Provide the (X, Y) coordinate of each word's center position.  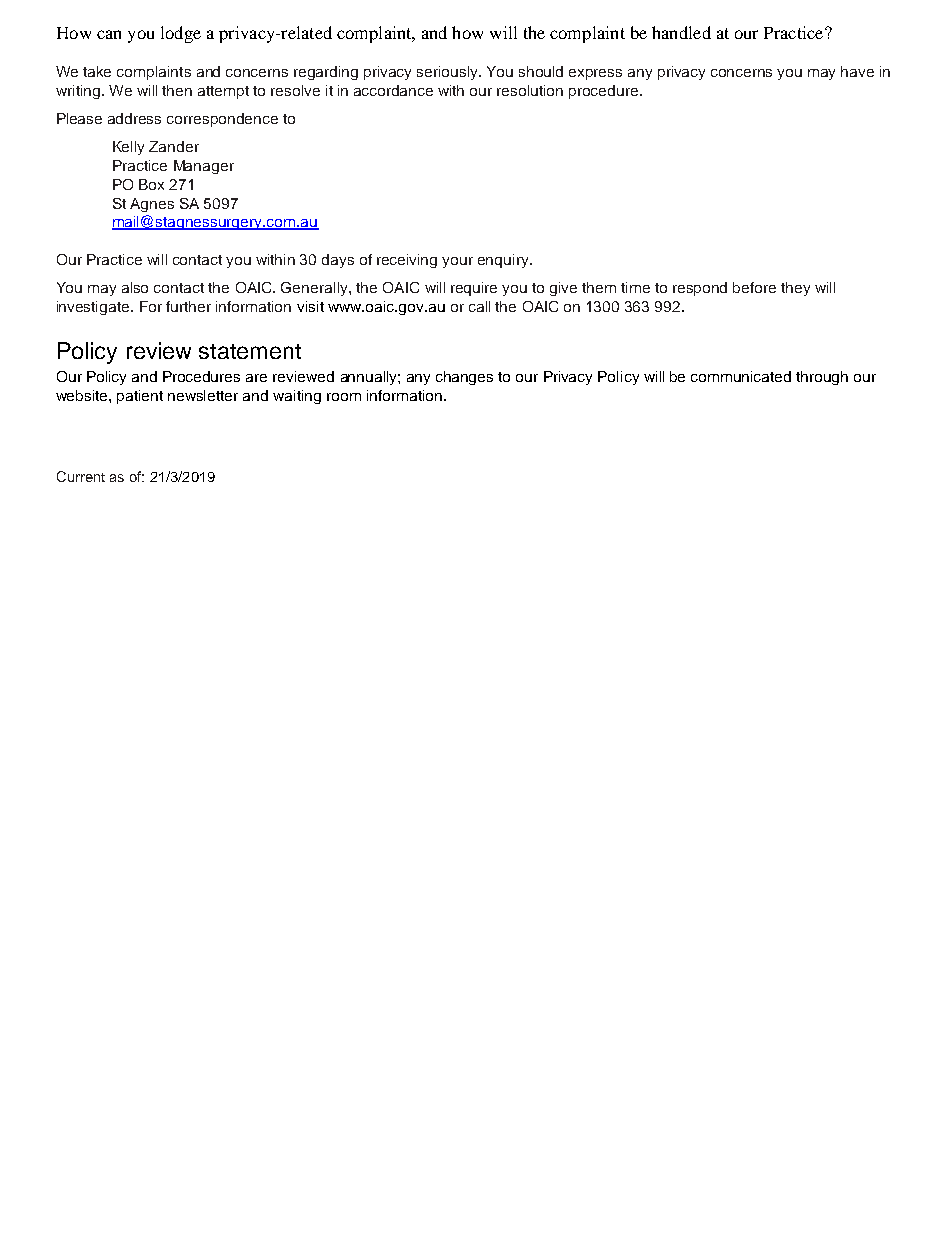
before (754, 287)
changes (464, 378)
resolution (530, 90)
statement (250, 351)
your (457, 262)
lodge (181, 34)
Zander (174, 146)
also (135, 287)
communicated (741, 376)
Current (81, 476)
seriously (449, 73)
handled (681, 32)
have (857, 71)
